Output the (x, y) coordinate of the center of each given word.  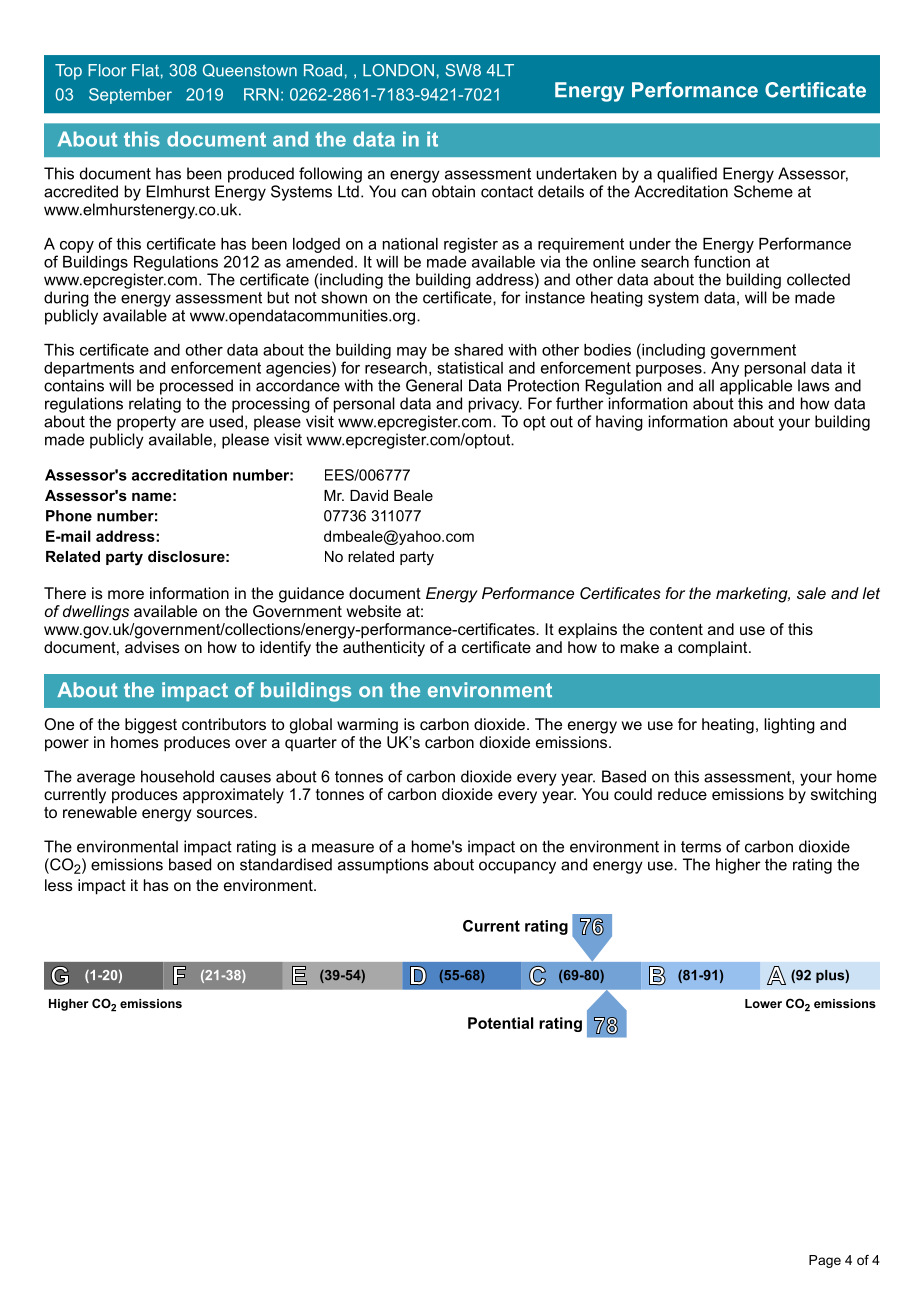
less (59, 885)
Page (825, 1261)
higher (738, 866)
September (130, 96)
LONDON (398, 70)
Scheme (763, 191)
